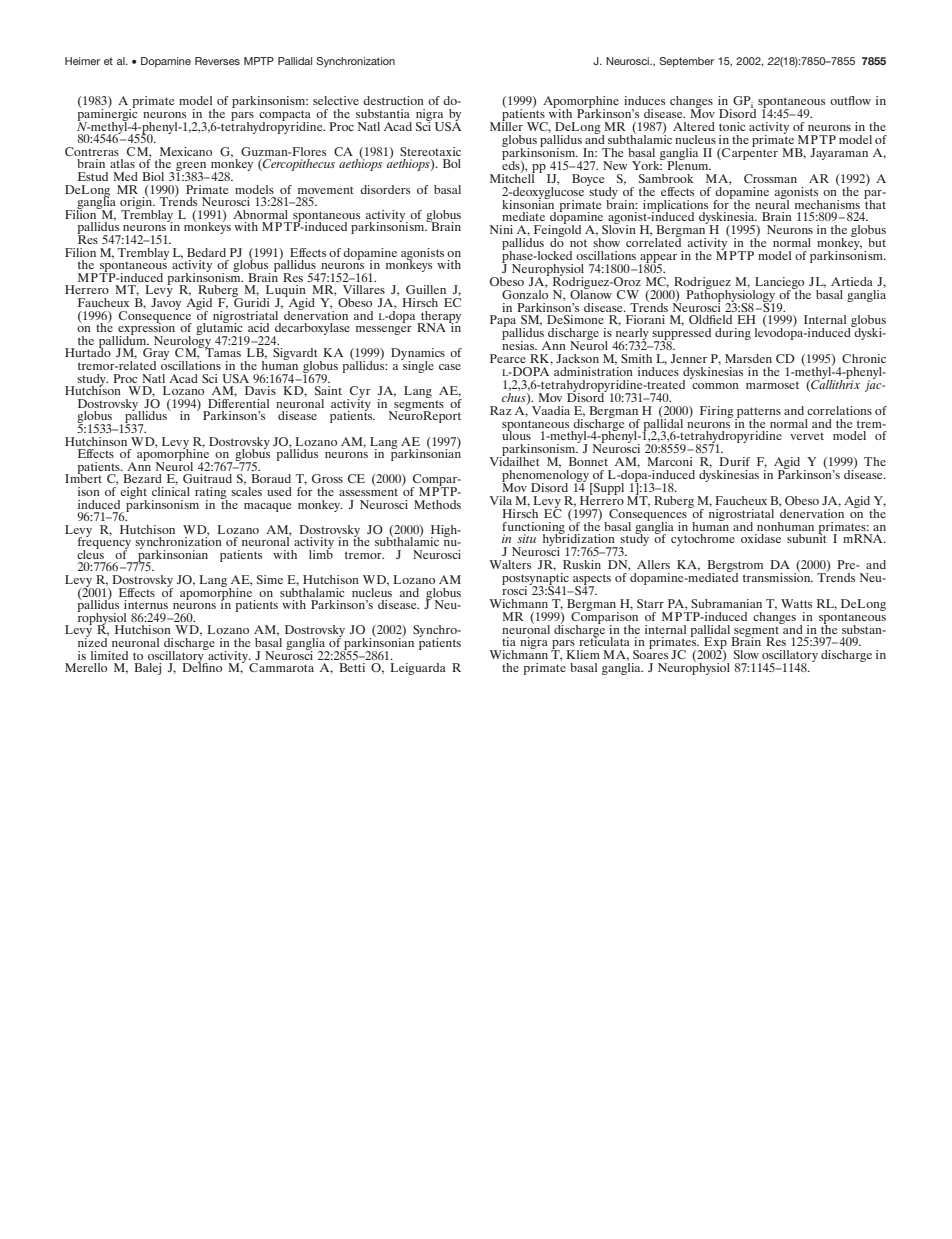 The image size is (952, 1239). What do you see at coordinates (748, 358) in the page?
I see `Marsden` at bounding box center [748, 358].
